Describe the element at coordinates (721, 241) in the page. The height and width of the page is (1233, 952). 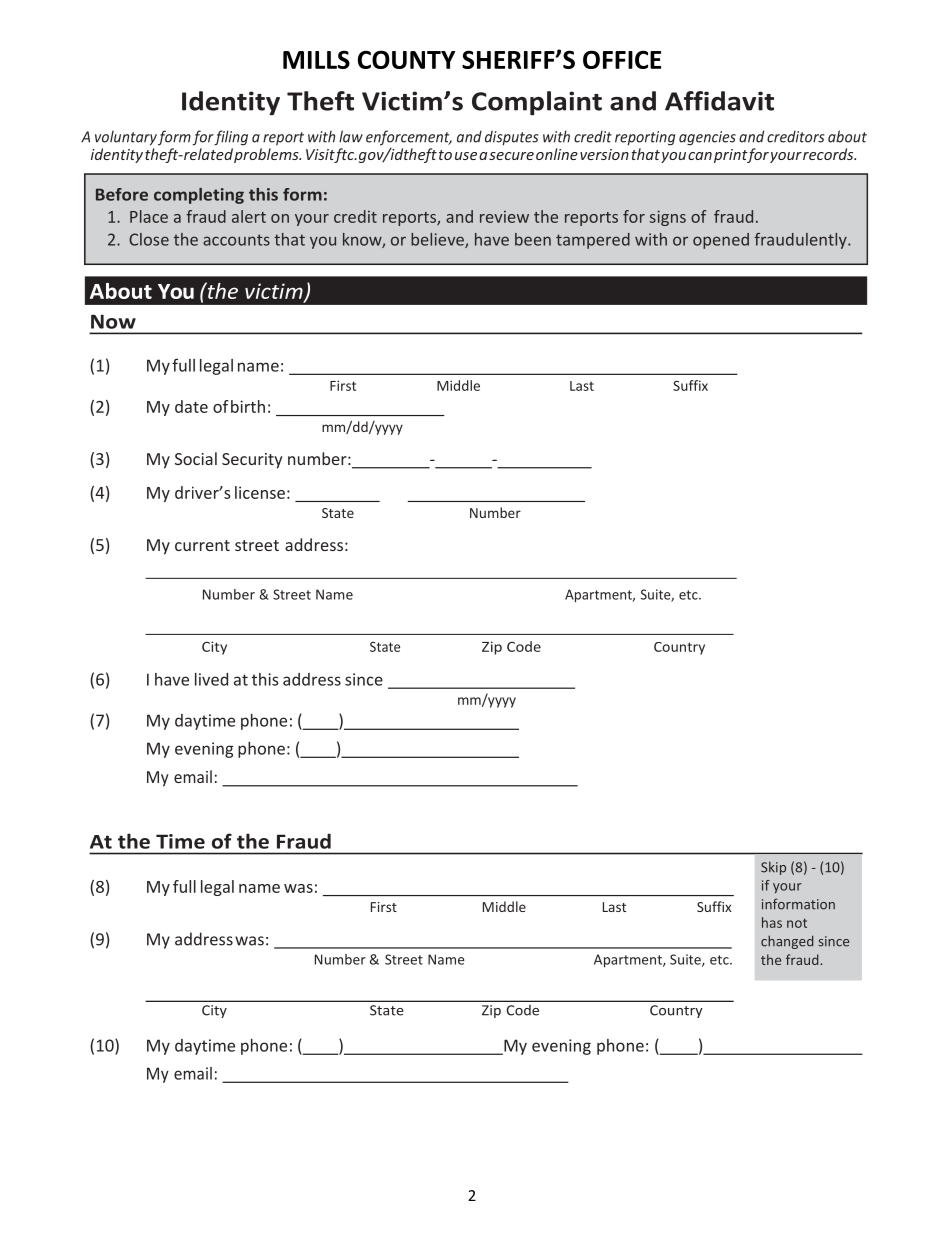
I see `opened` at that location.
